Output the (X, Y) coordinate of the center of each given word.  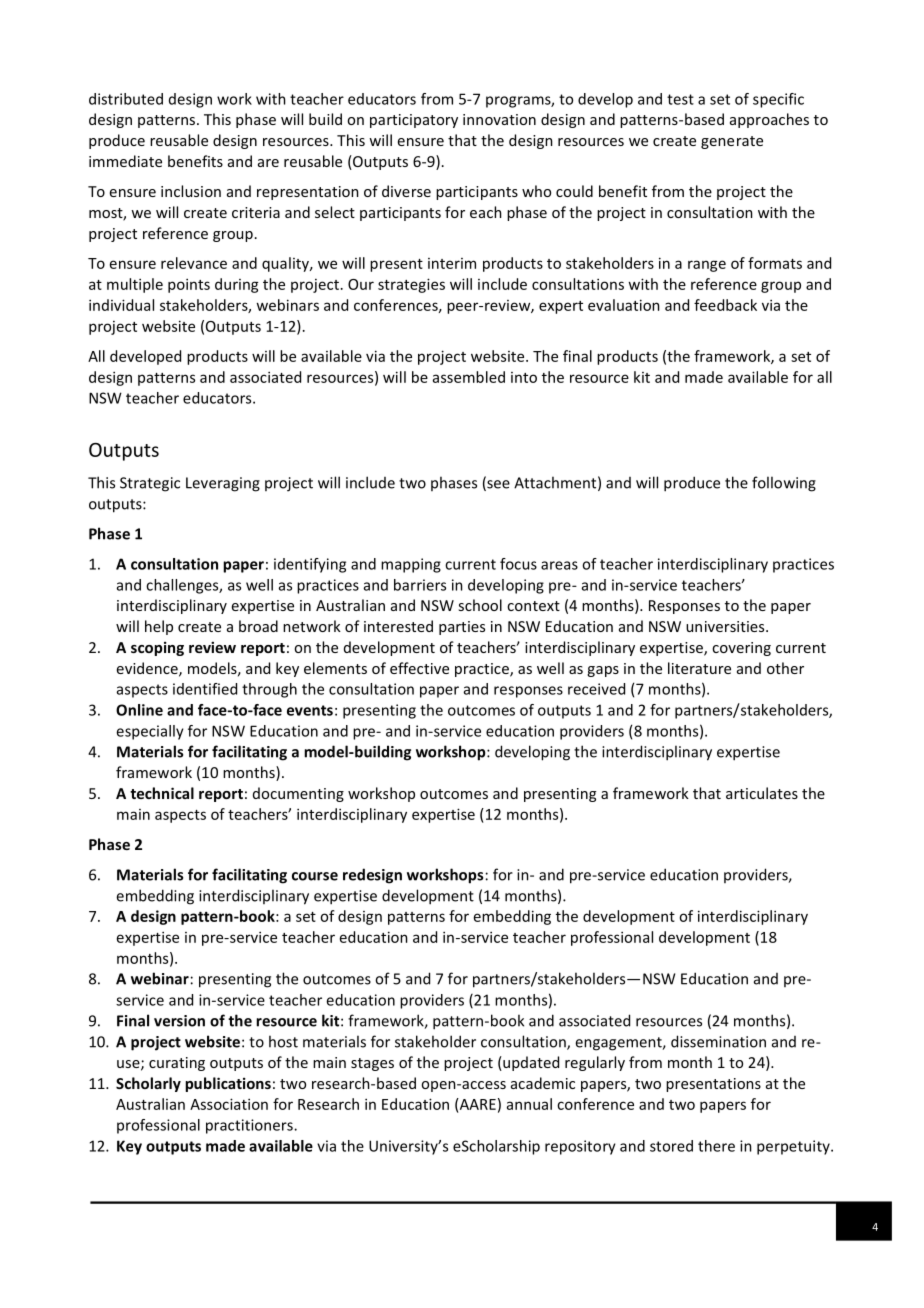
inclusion (191, 191)
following (784, 484)
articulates (762, 793)
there (716, 1146)
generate (732, 142)
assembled (469, 377)
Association (229, 1104)
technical (162, 793)
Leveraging (223, 484)
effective (419, 668)
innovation (499, 119)
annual (529, 1104)
